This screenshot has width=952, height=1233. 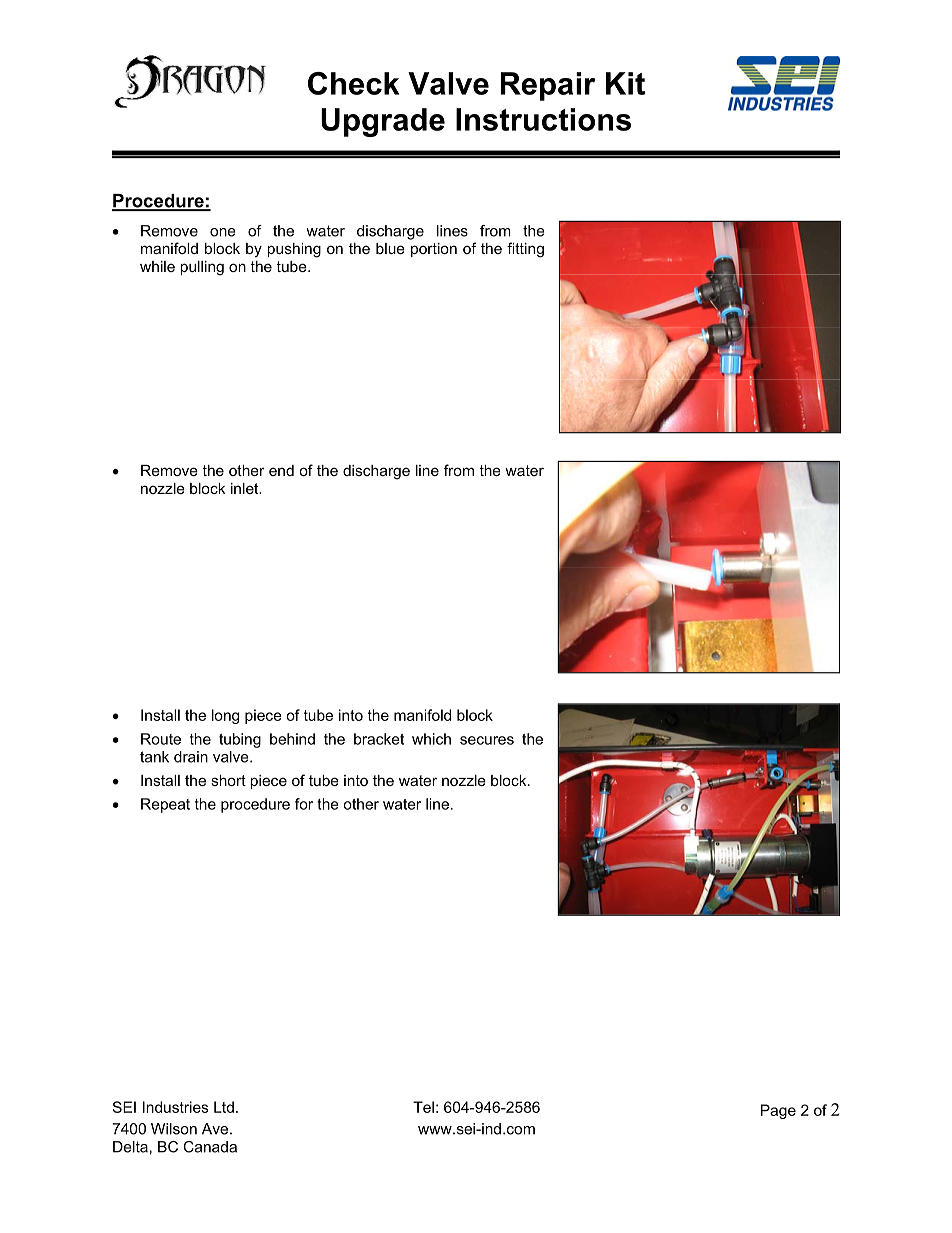 I want to click on Repeat, so click(x=165, y=805).
